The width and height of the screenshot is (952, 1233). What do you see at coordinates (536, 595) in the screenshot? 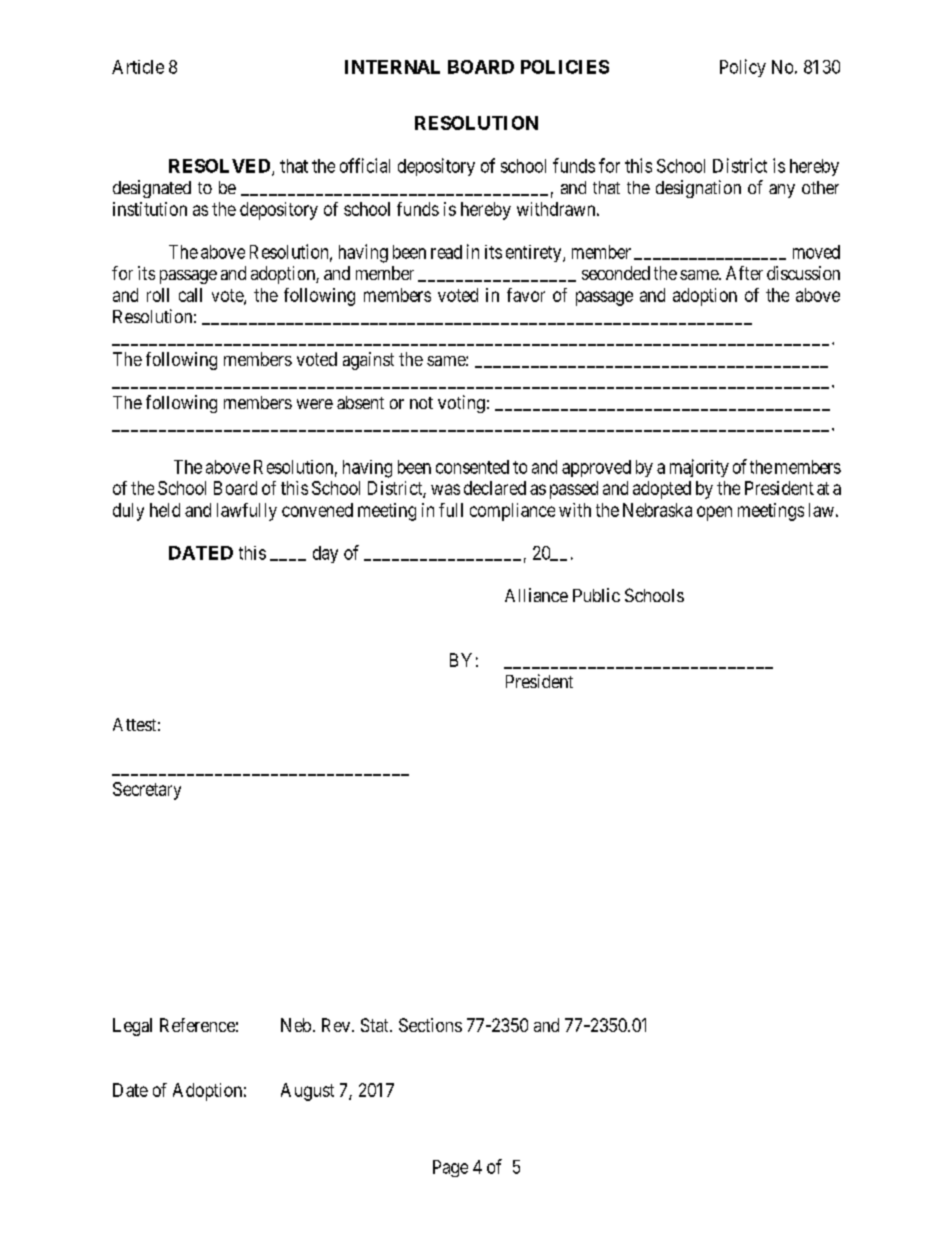
I see `Alliance` at bounding box center [536, 595].
